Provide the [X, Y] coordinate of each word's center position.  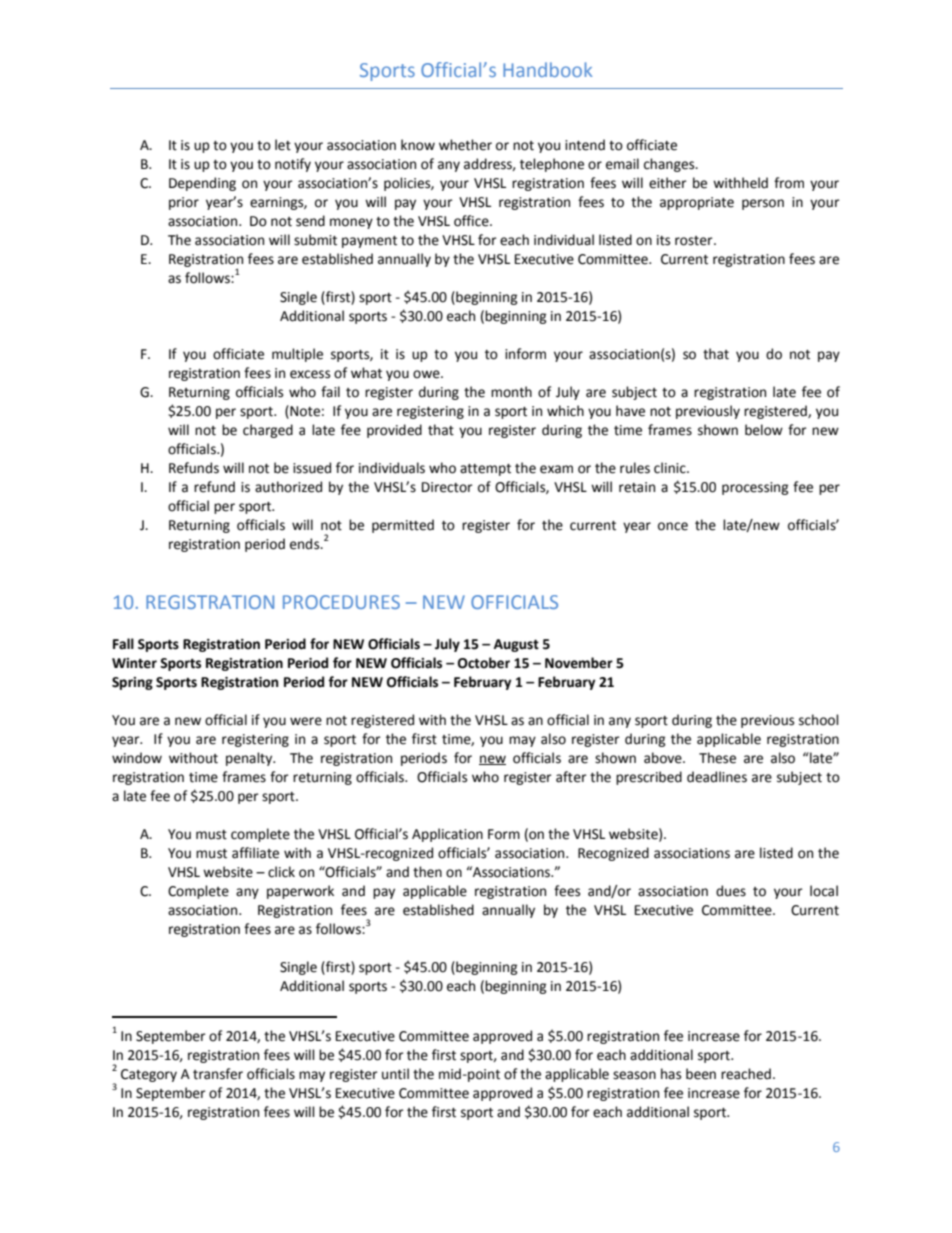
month [511, 392]
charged [268, 431]
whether [465, 145]
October [484, 663]
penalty [250, 759]
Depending [202, 184]
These [717, 758]
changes [670, 165]
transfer [218, 1074]
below [764, 430]
